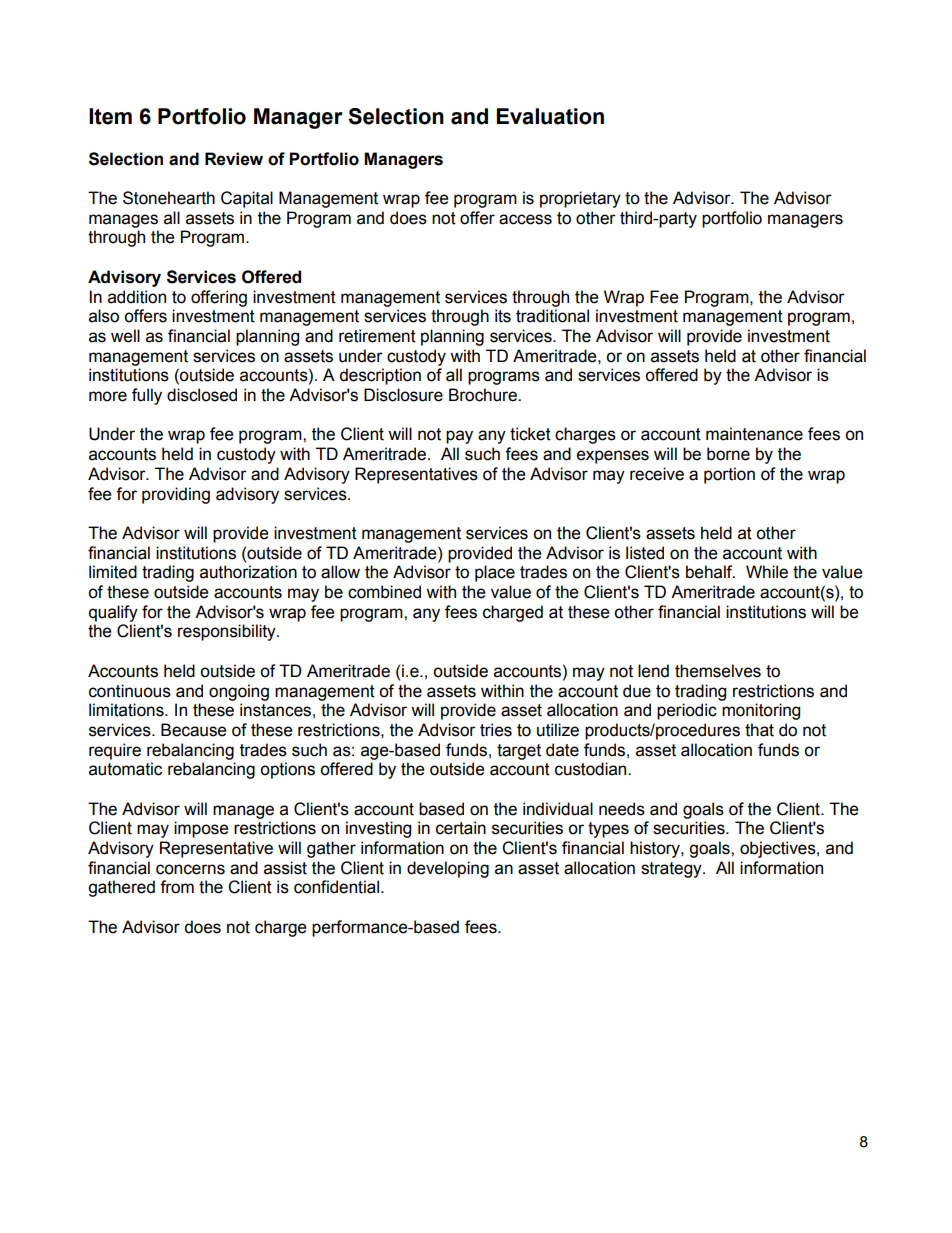 This screenshot has height=1233, width=952. Describe the element at coordinates (459, 437) in the screenshot. I see `pay` at that location.
